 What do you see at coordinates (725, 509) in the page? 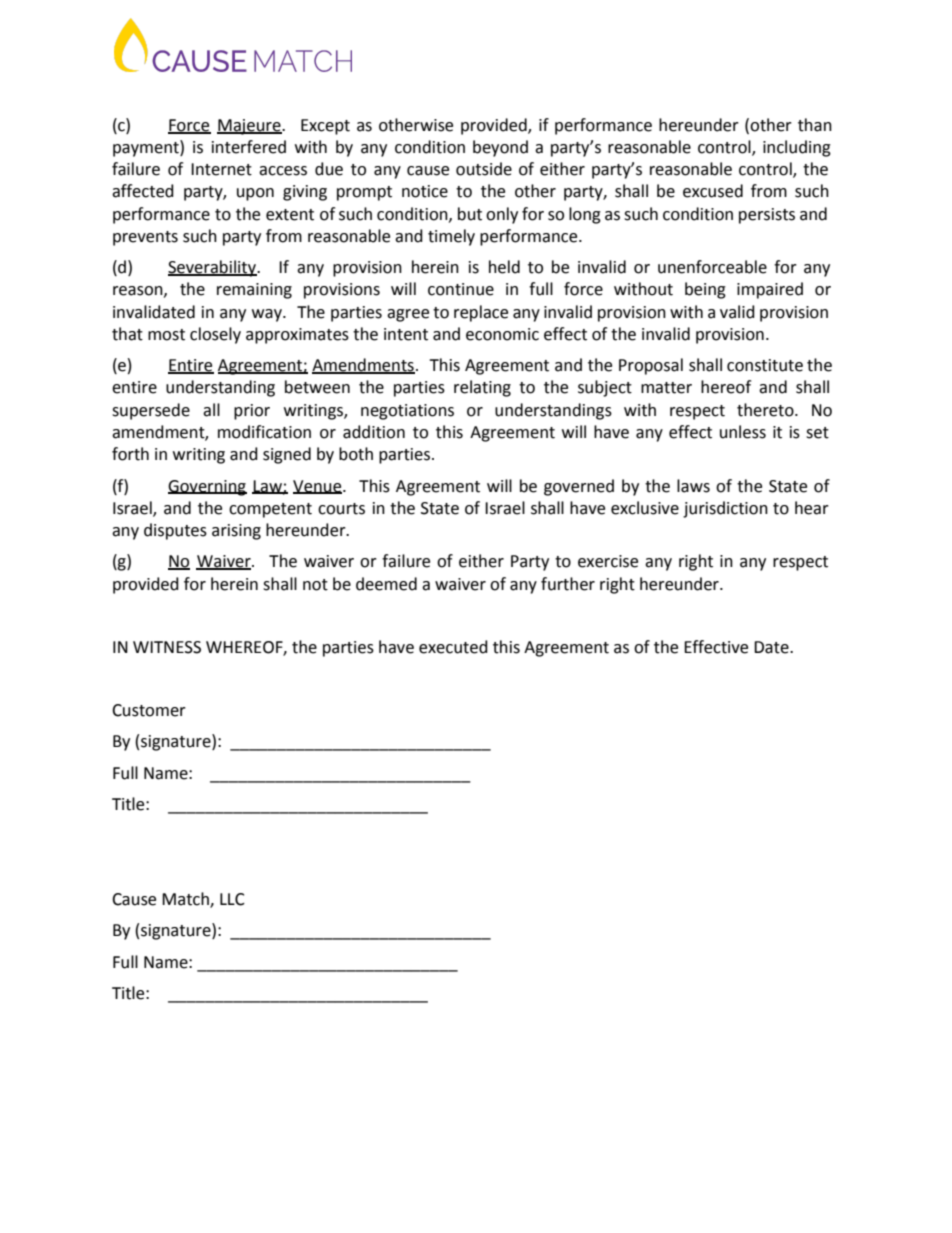
I see `jurisdiction` at bounding box center [725, 509].
